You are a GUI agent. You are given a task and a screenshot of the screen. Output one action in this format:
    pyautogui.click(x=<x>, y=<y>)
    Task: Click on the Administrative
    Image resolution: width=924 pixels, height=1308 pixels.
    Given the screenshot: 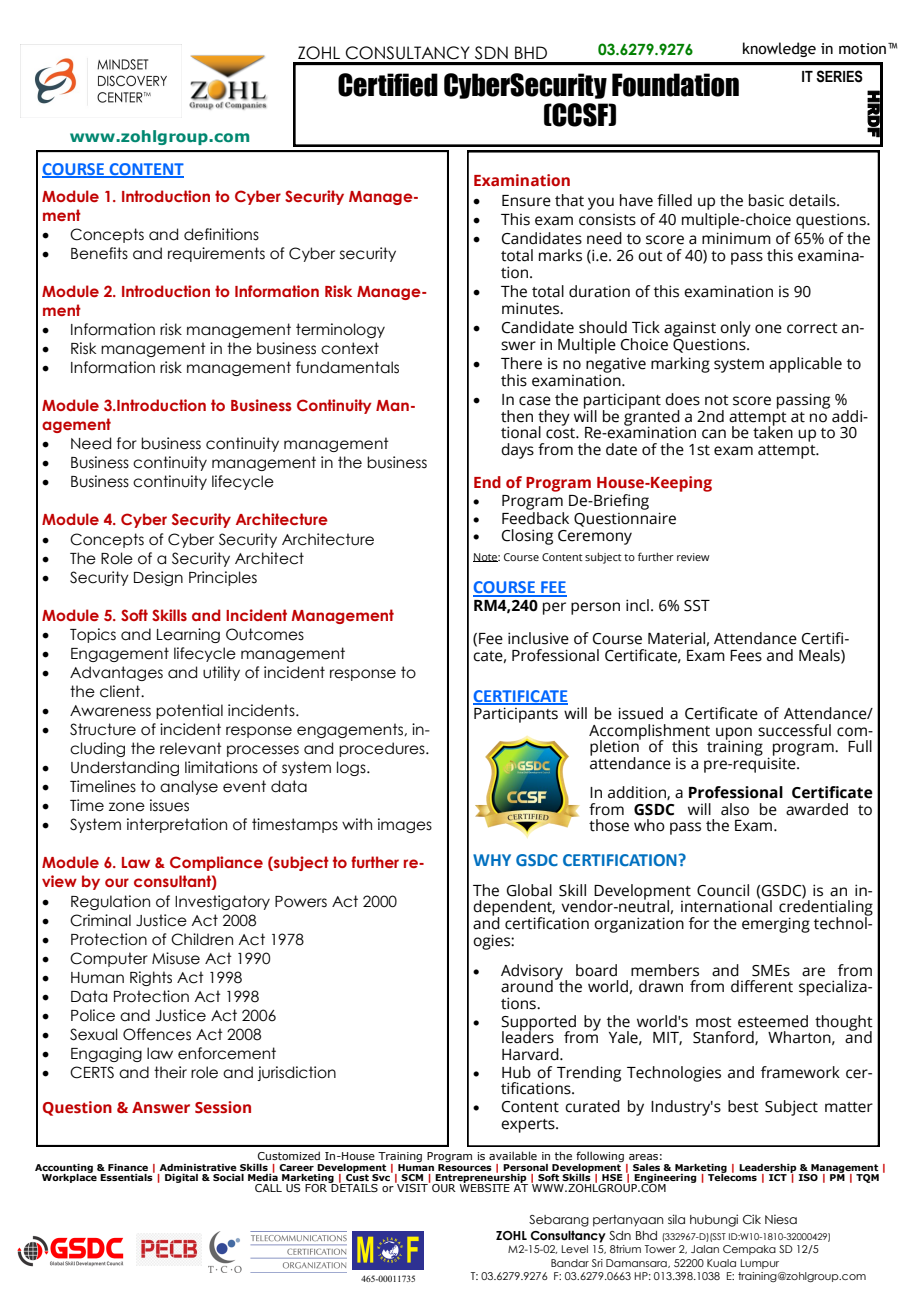 What is the action you would take?
    pyautogui.click(x=198, y=1167)
